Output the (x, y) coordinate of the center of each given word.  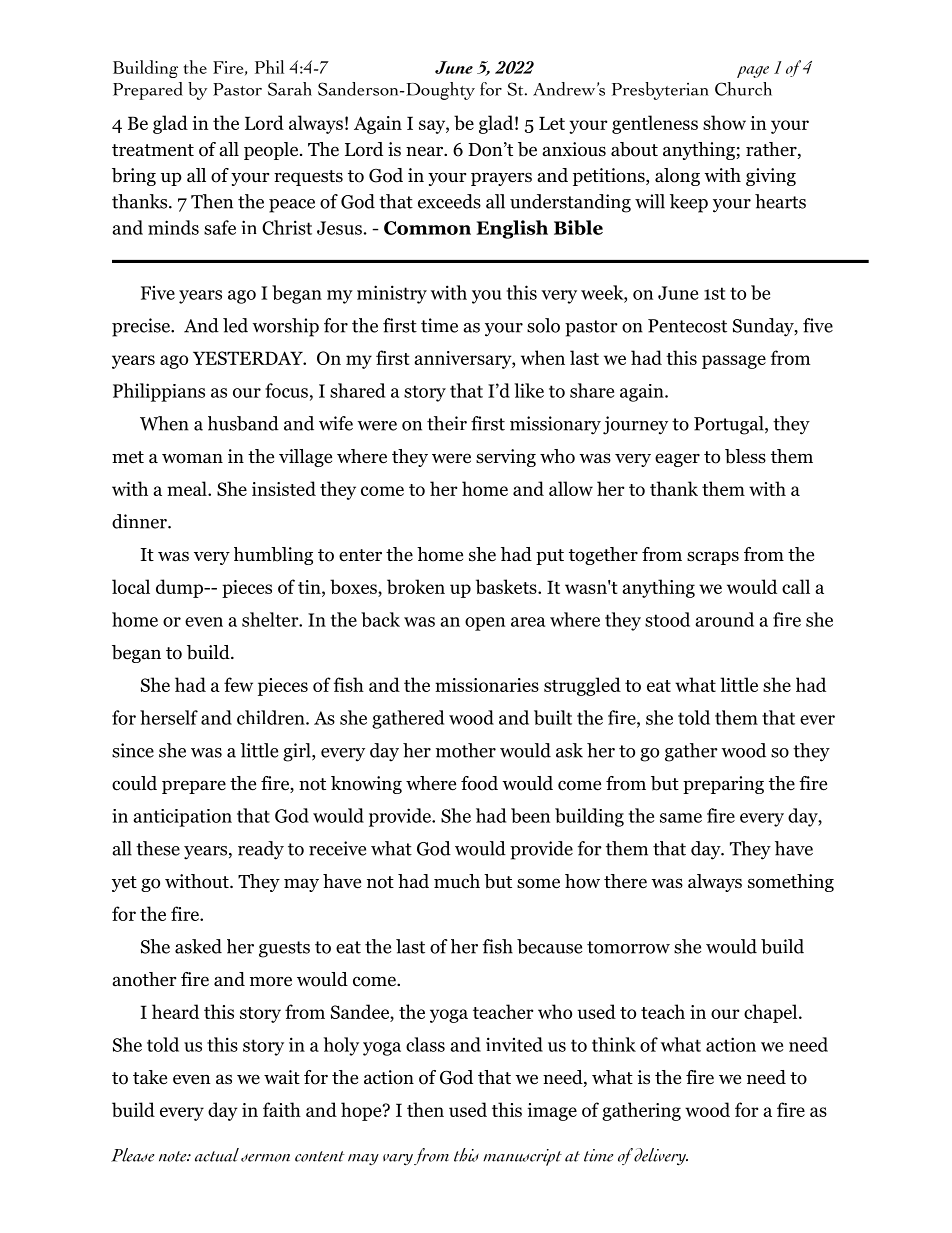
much (457, 881)
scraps (713, 558)
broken (416, 586)
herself (169, 717)
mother (466, 750)
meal (188, 488)
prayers (501, 179)
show (724, 122)
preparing (723, 785)
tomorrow (628, 947)
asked (198, 946)
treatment (153, 150)
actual (217, 1155)
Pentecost (687, 326)
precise (142, 327)
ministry (392, 294)
